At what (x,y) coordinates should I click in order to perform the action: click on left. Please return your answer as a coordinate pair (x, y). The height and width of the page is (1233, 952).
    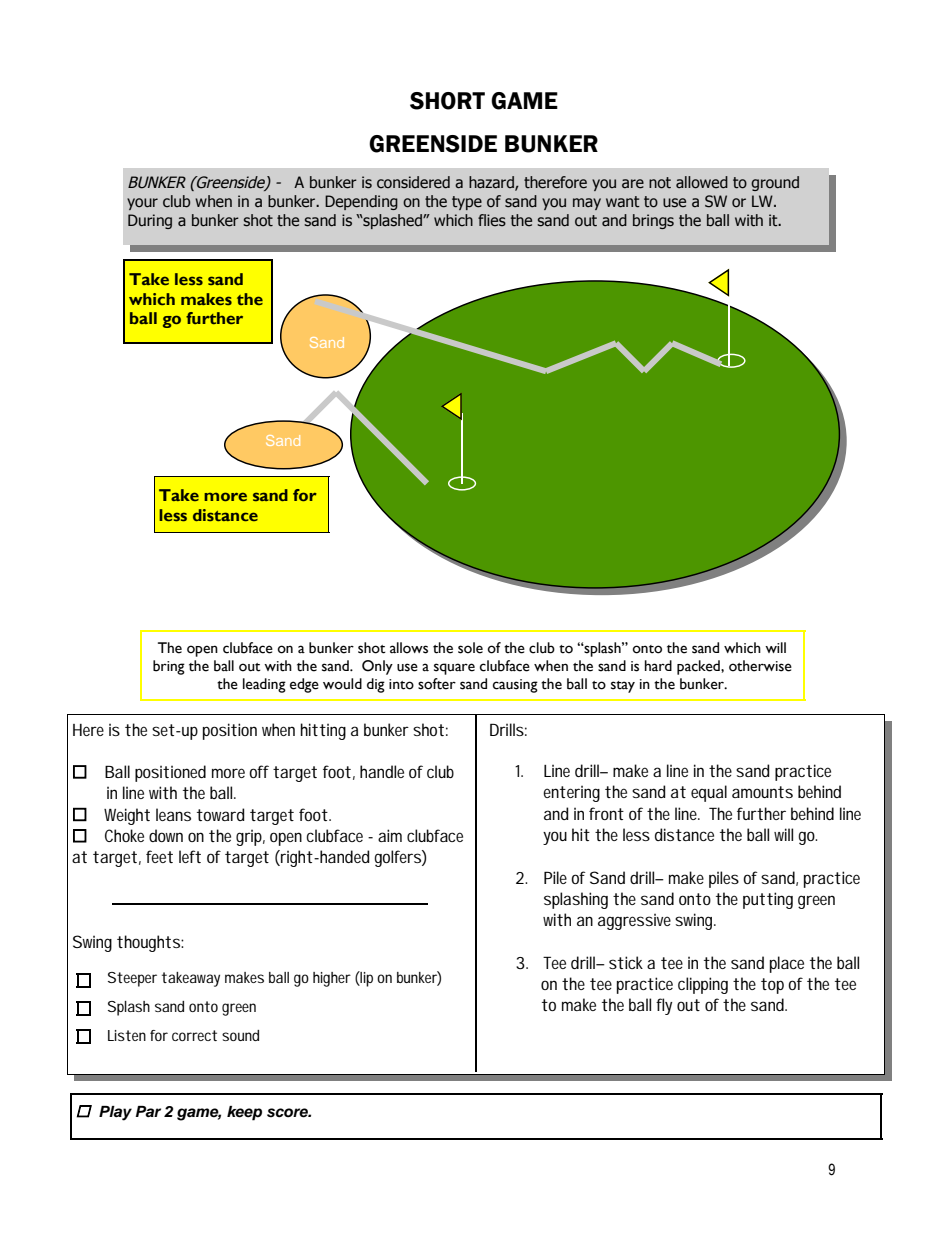
    Looking at the image, I should click on (190, 856).
